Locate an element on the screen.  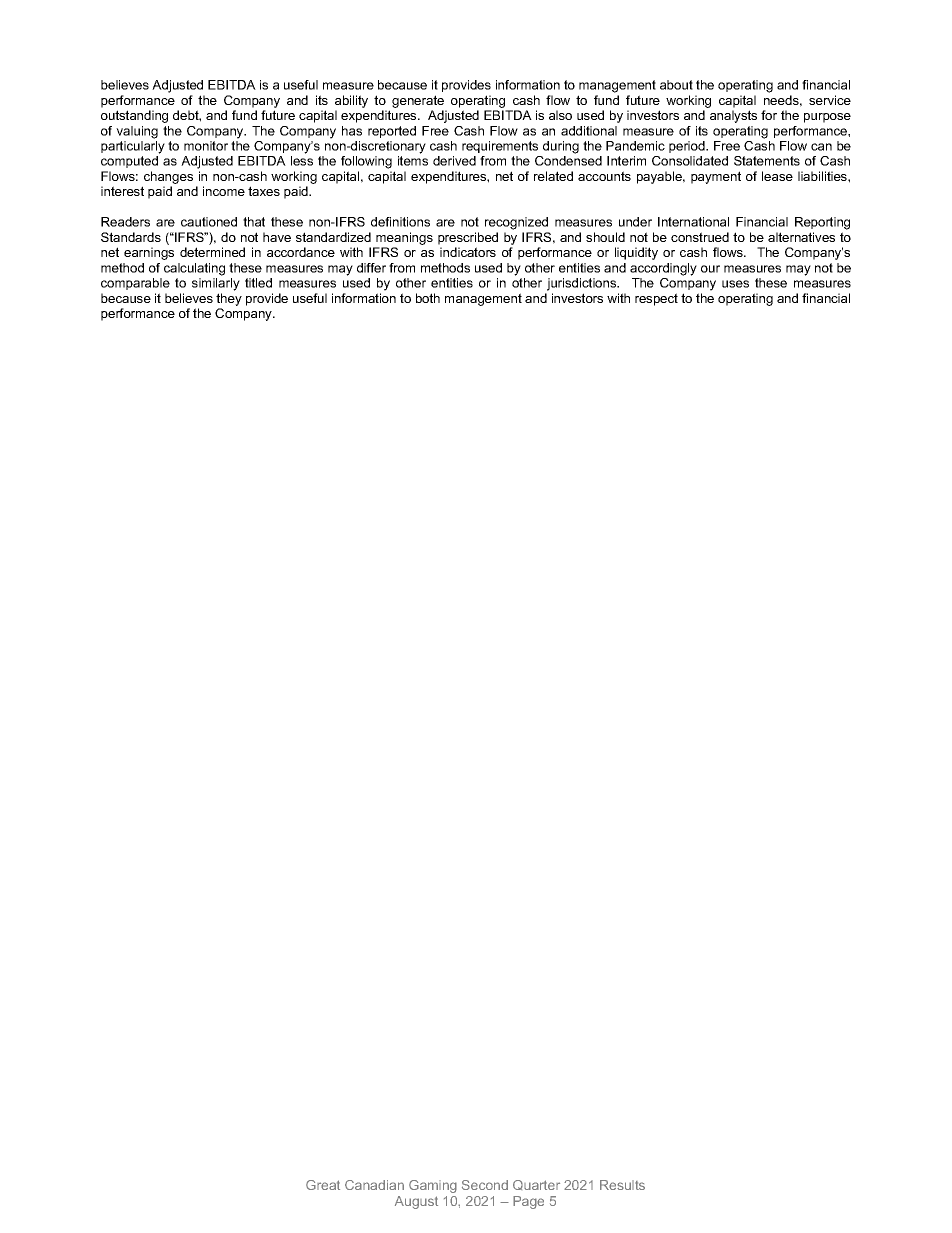
requirements is located at coordinates (500, 147).
